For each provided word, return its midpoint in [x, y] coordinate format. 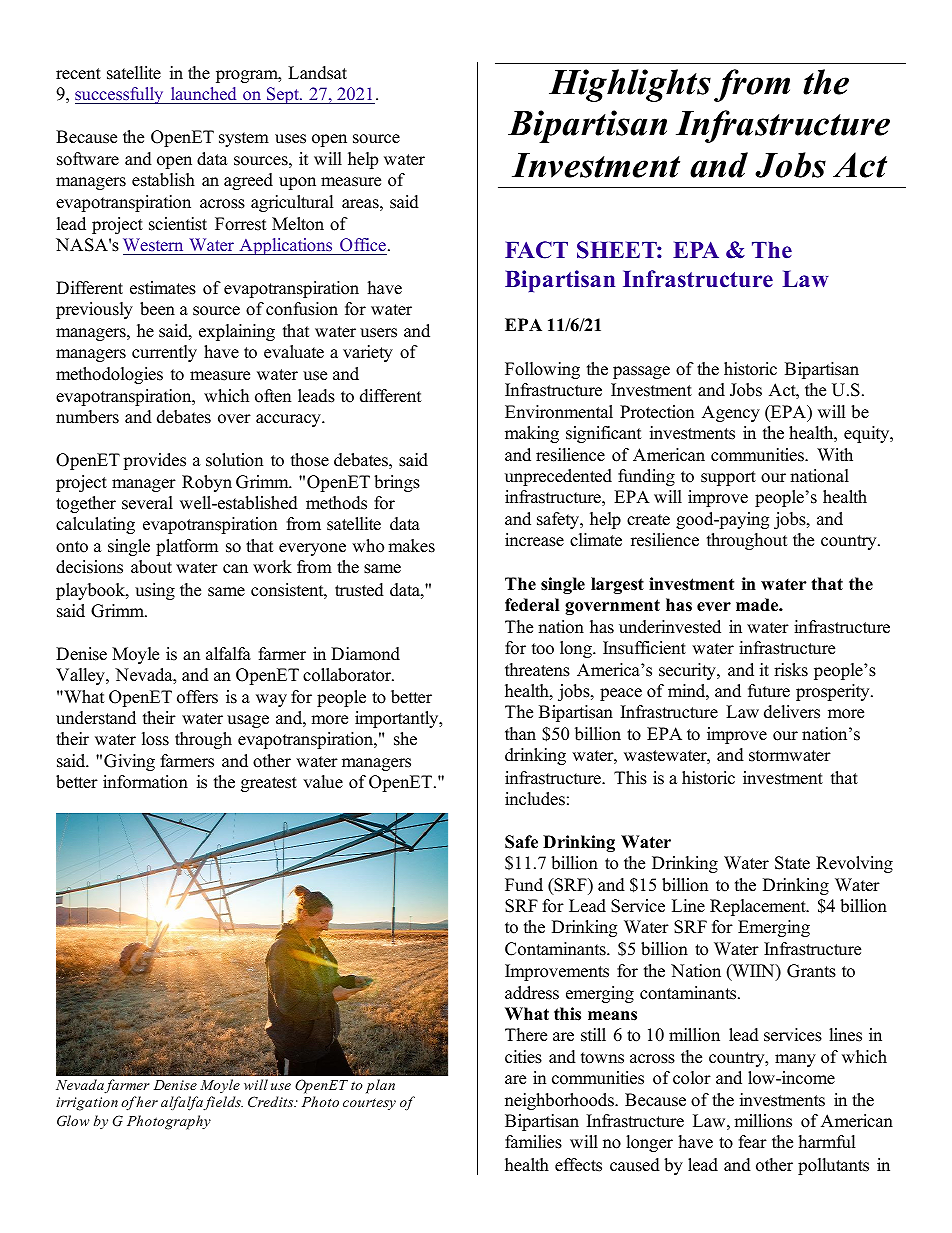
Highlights [630, 85]
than [520, 733]
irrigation [87, 1104]
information [145, 782]
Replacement [759, 907]
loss [155, 739]
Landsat [317, 73]
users [378, 333]
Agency [731, 413]
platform [187, 547]
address [532, 993]
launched [203, 93]
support [728, 478]
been [157, 309]
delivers [792, 712]
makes [411, 546]
